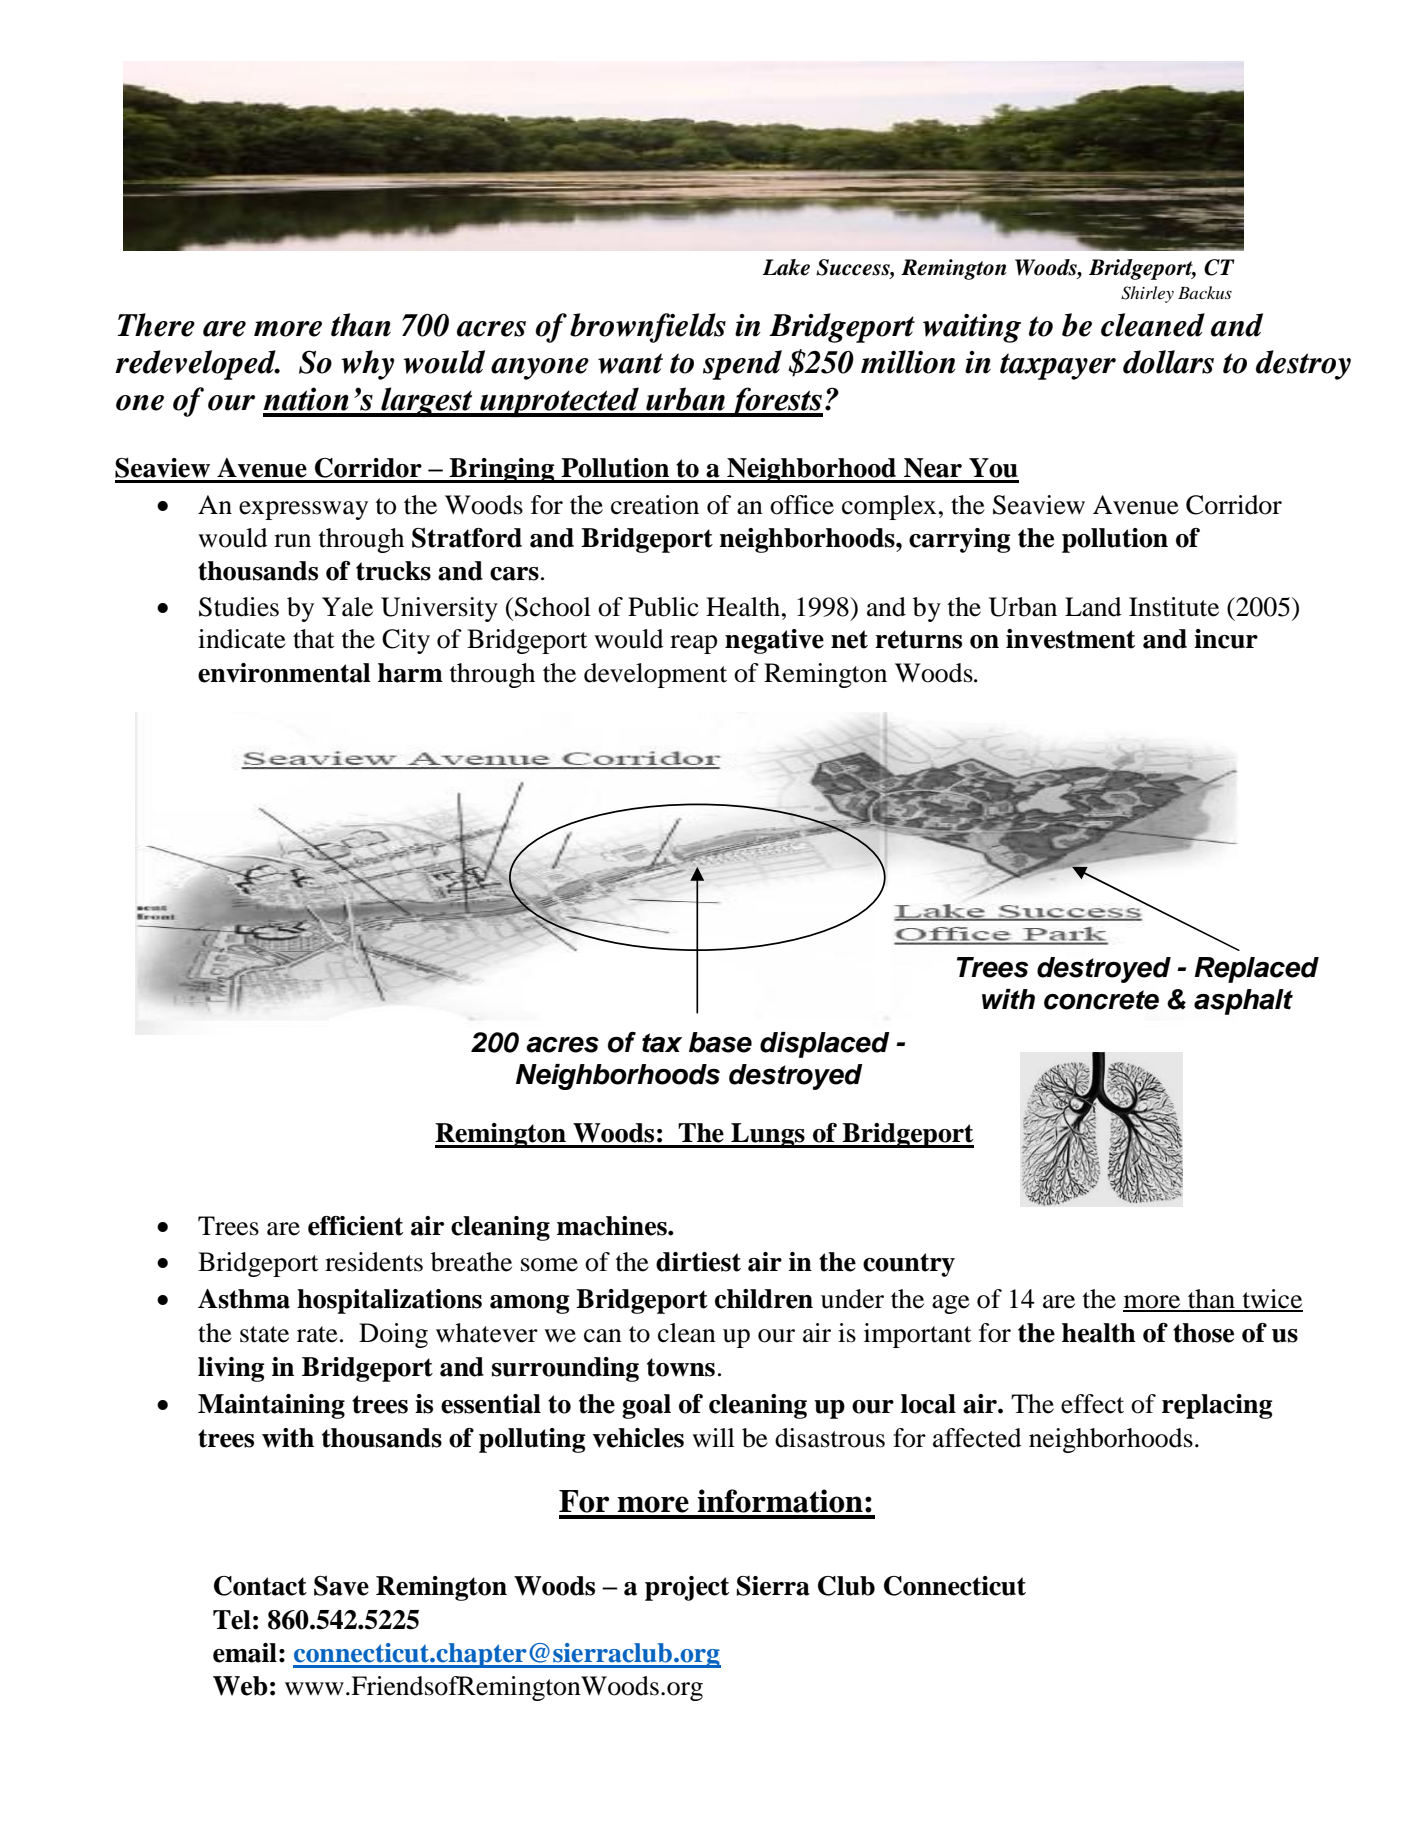 The image size is (1416, 1832). What do you see at coordinates (355, 1226) in the screenshot?
I see `efficient` at bounding box center [355, 1226].
